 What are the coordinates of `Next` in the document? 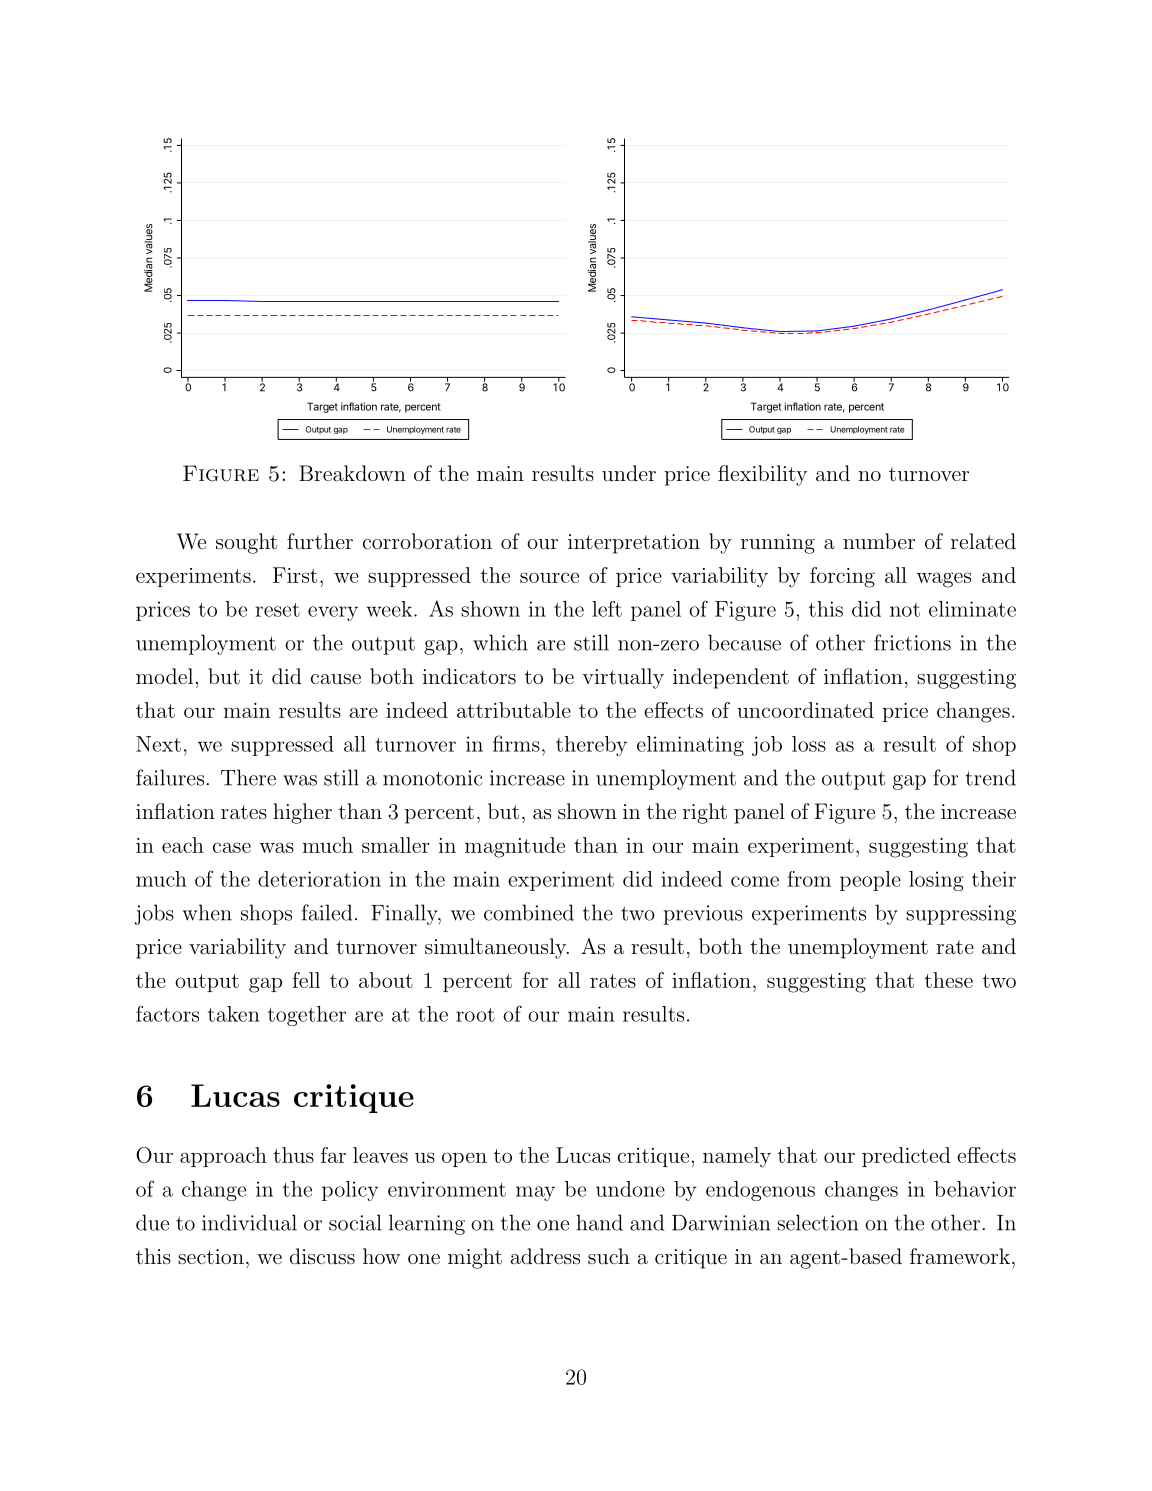 It's located at (158, 744).
